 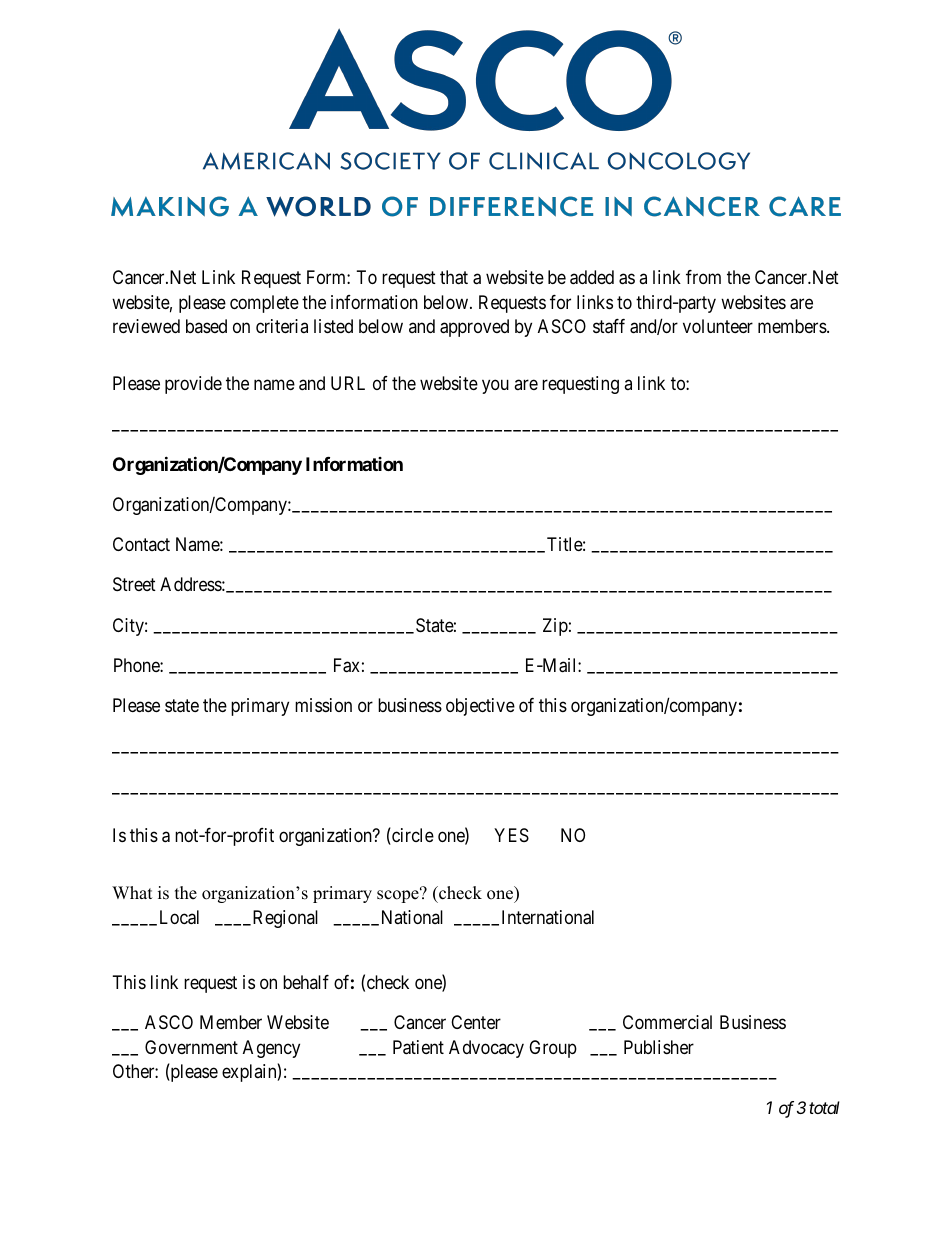 I want to click on volunteer, so click(x=718, y=326).
